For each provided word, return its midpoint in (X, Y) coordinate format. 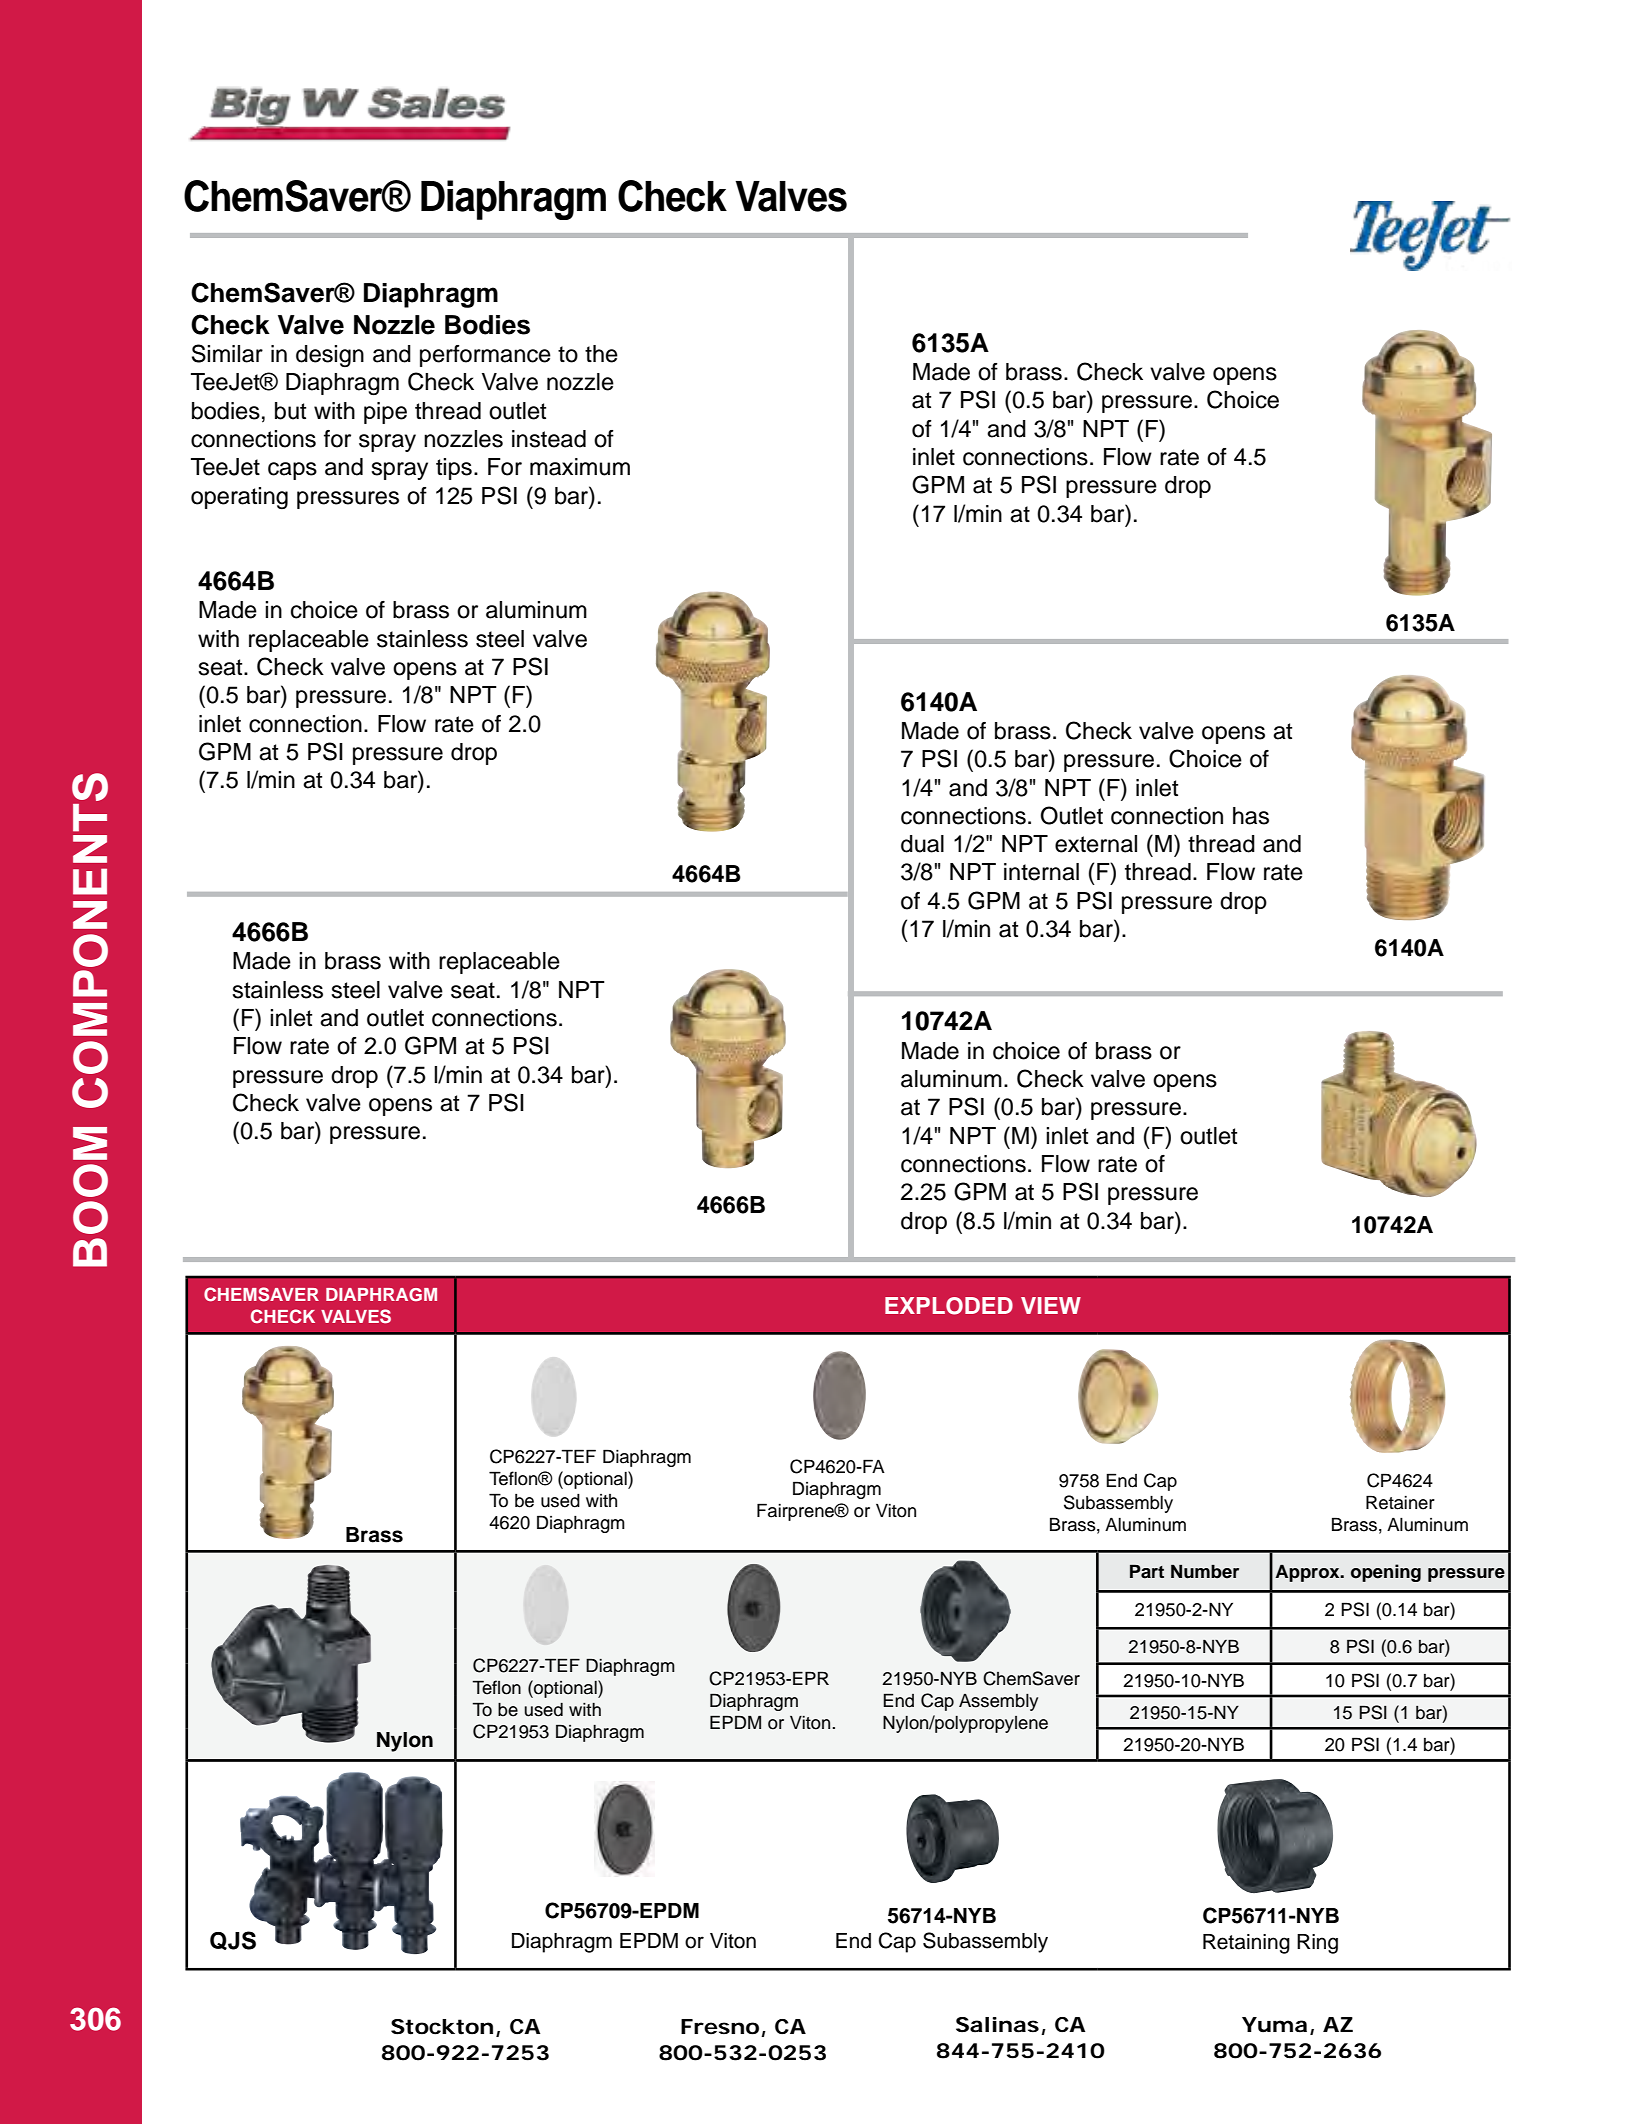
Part (1147, 1572)
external (1096, 844)
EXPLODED (949, 1306)
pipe (385, 413)
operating (239, 498)
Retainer (1400, 1502)
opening (1386, 1573)
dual (922, 844)
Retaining (1246, 1944)
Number (1205, 1572)
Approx (1308, 1573)
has (1251, 816)
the (601, 354)
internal (1041, 872)
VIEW (1051, 1305)
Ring (1317, 1944)
